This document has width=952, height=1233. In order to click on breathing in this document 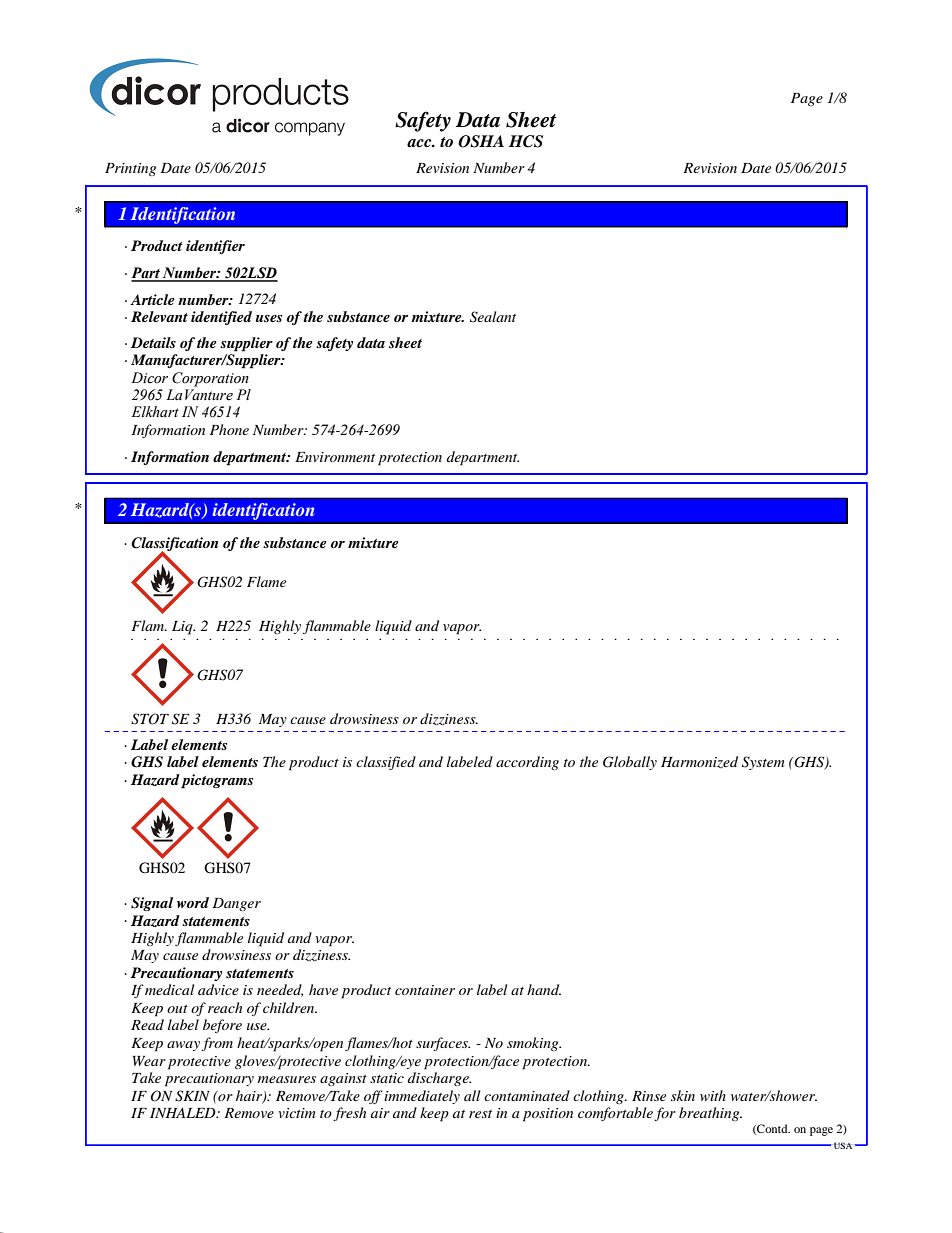, I will do `click(710, 1114)`.
